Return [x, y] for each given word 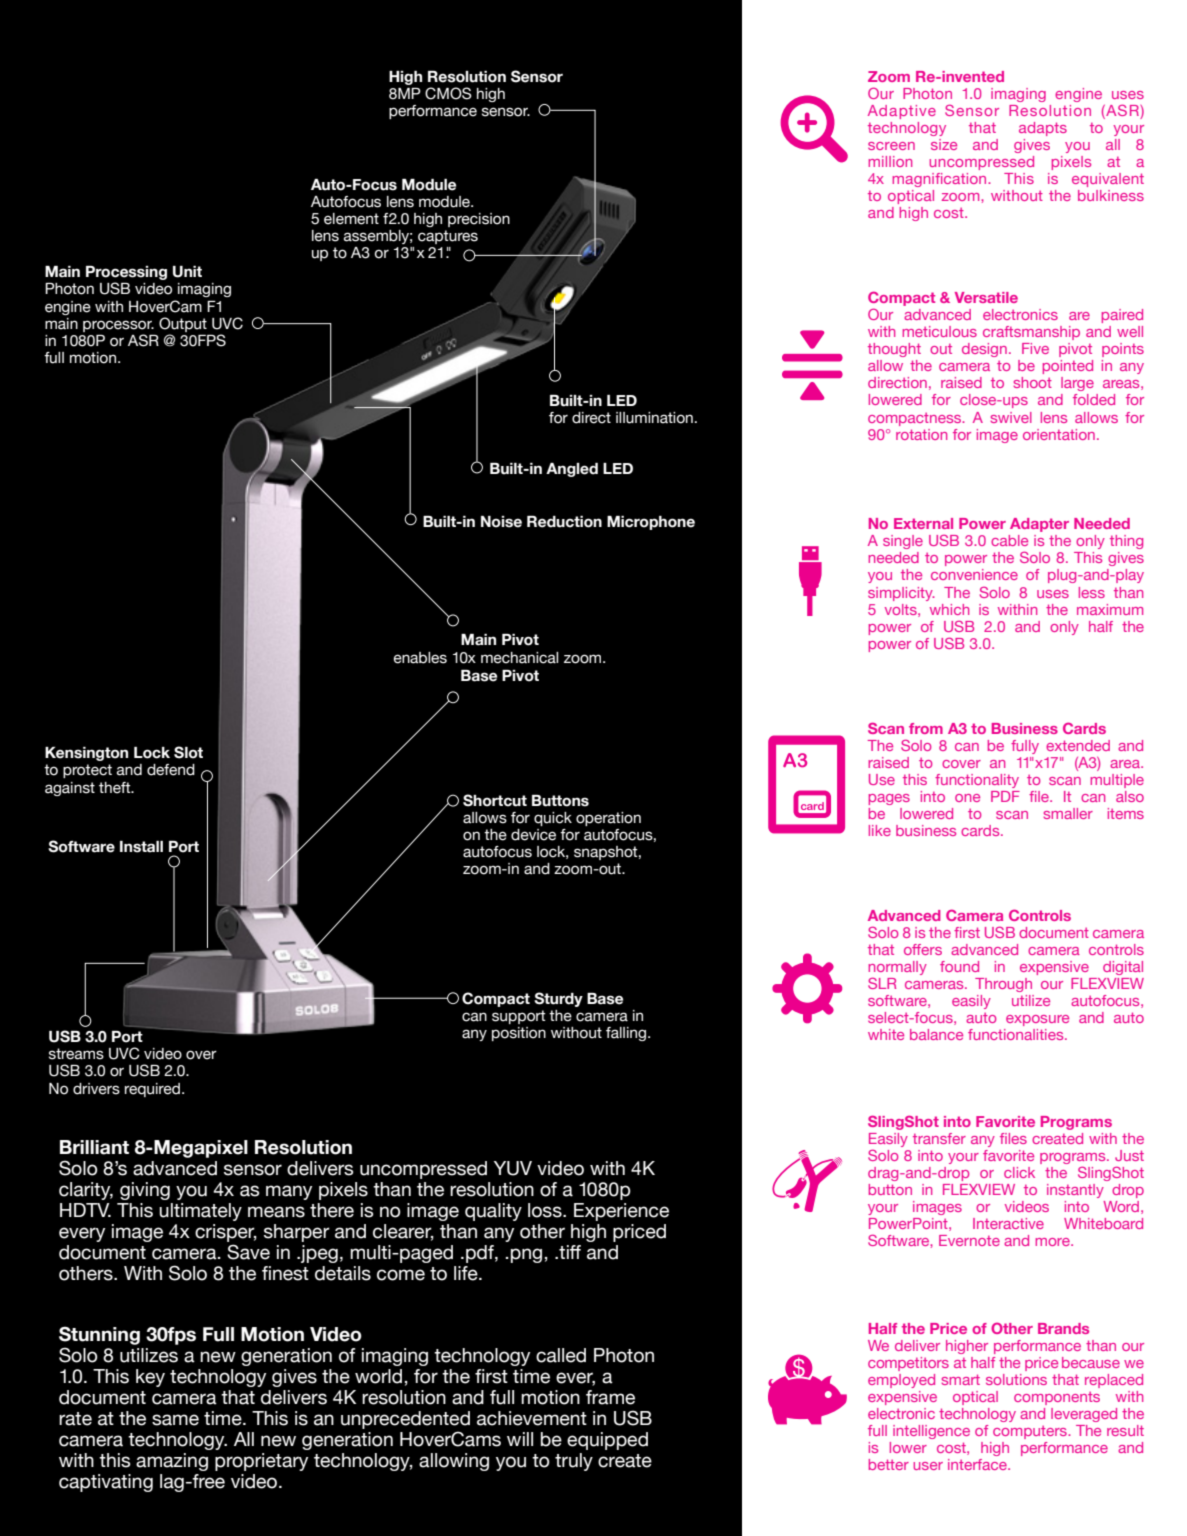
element [351, 219]
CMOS [448, 93]
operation [608, 819]
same [175, 1420]
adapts [1043, 129]
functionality [977, 781]
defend [171, 770]
